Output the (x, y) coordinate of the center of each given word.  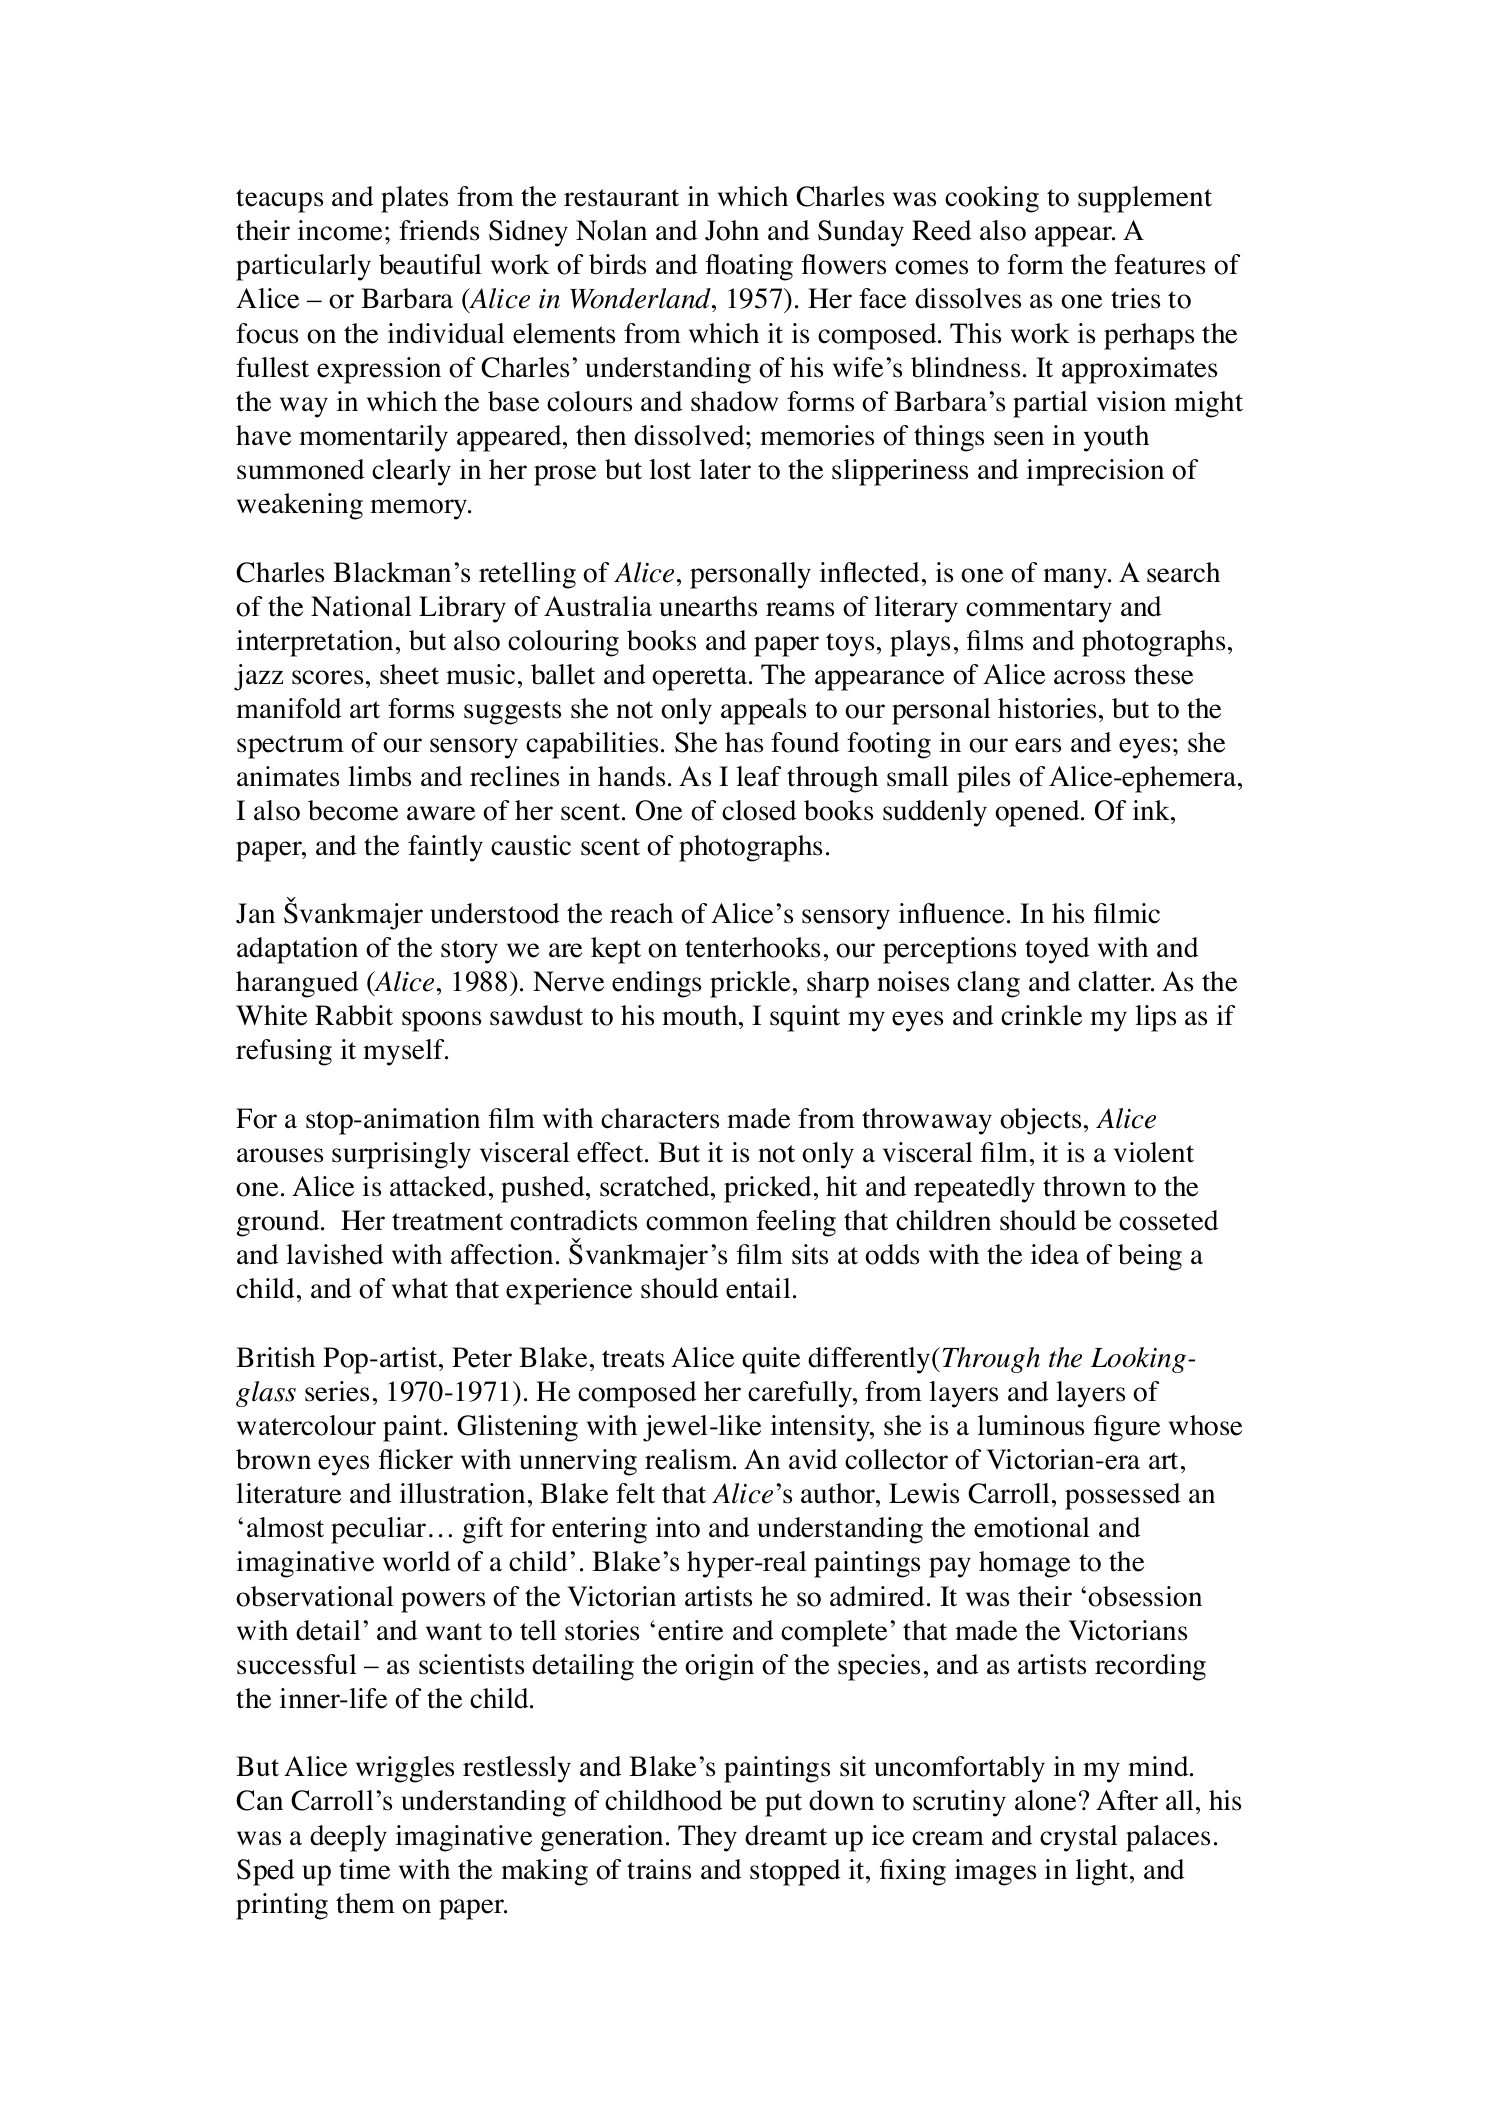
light (1103, 1872)
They (707, 1838)
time (364, 1869)
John (732, 230)
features (1159, 264)
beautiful (430, 264)
